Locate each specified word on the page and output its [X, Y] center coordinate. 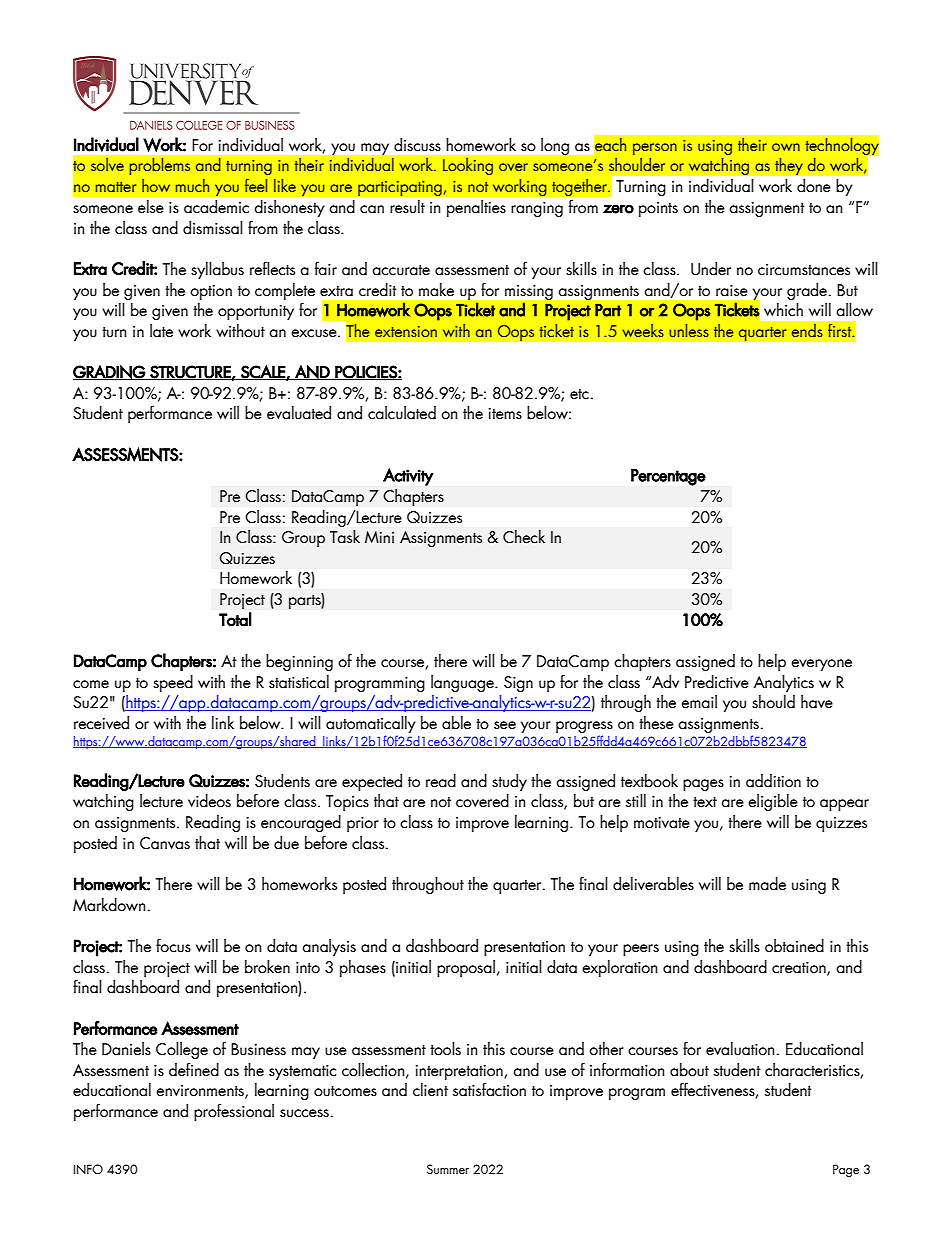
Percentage [668, 477]
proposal [466, 968]
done [814, 186]
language [463, 683]
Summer [448, 1169]
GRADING [110, 372]
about [689, 1070]
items [505, 414]
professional [234, 1112]
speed [173, 683]
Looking [468, 166]
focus [173, 945]
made [767, 884]
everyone [821, 665]
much [192, 185]
